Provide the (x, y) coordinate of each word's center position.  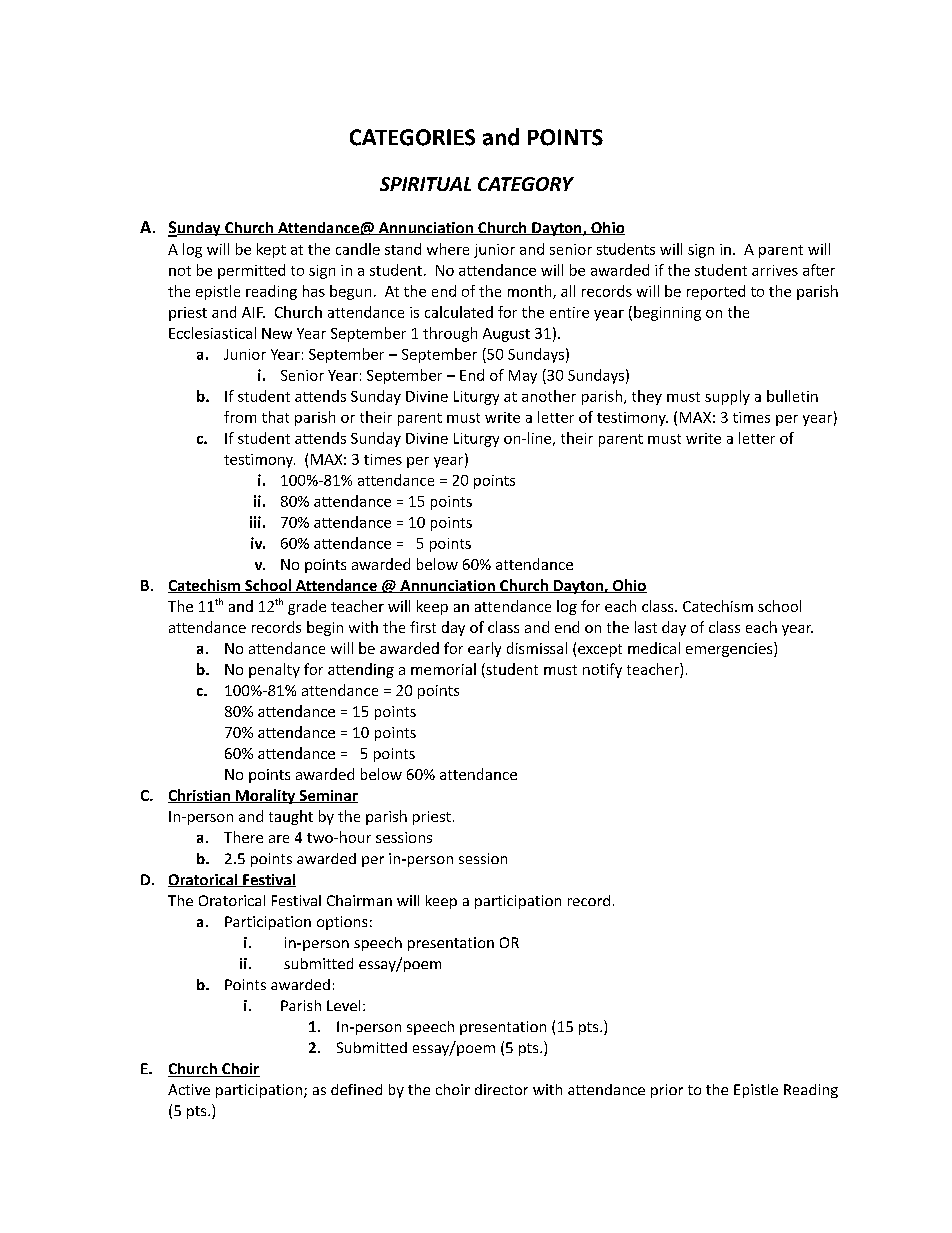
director (501, 1089)
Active (189, 1089)
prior (667, 1091)
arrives (775, 270)
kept (271, 250)
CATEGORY (526, 184)
